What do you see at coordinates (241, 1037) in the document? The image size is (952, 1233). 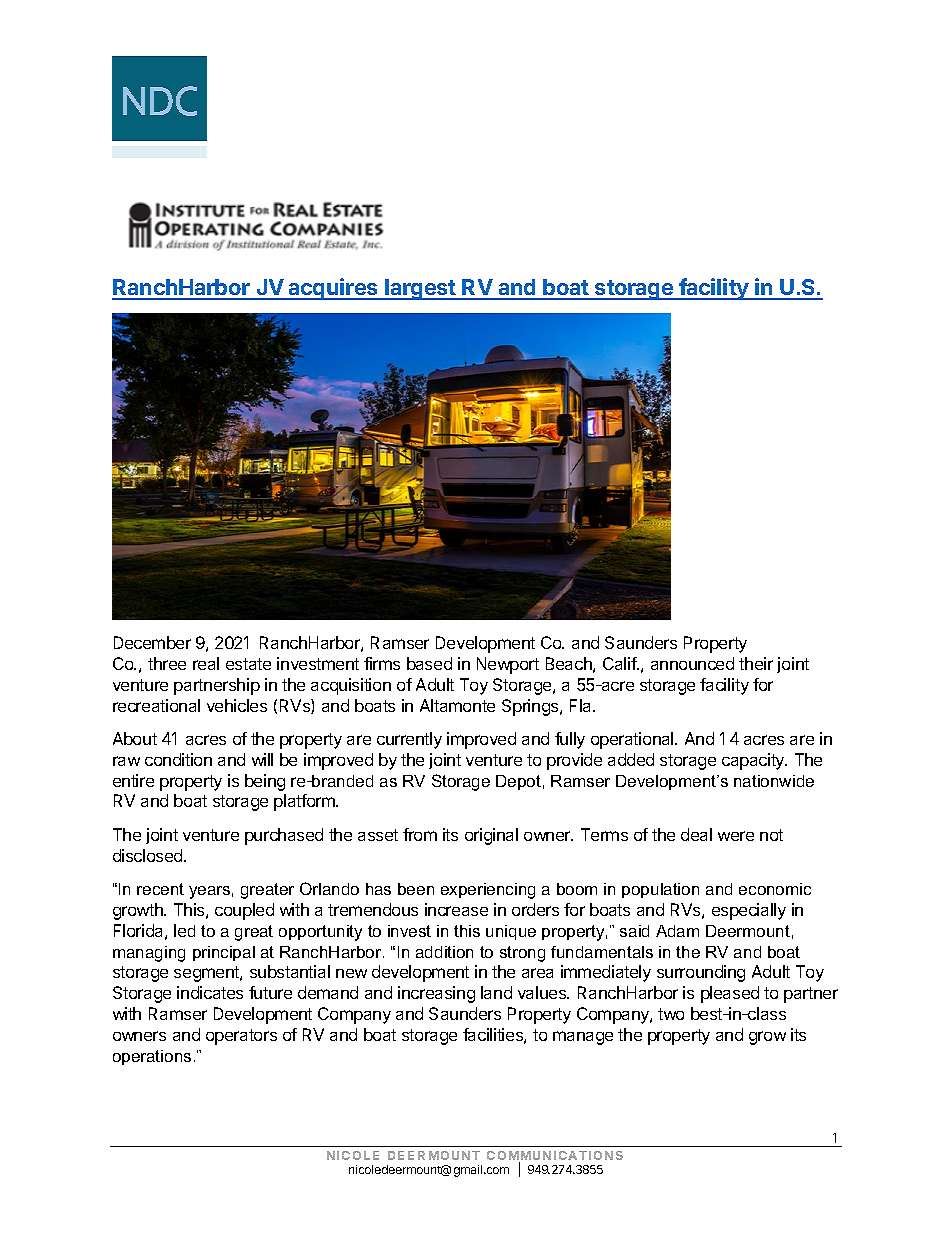 I see `operators` at bounding box center [241, 1037].
